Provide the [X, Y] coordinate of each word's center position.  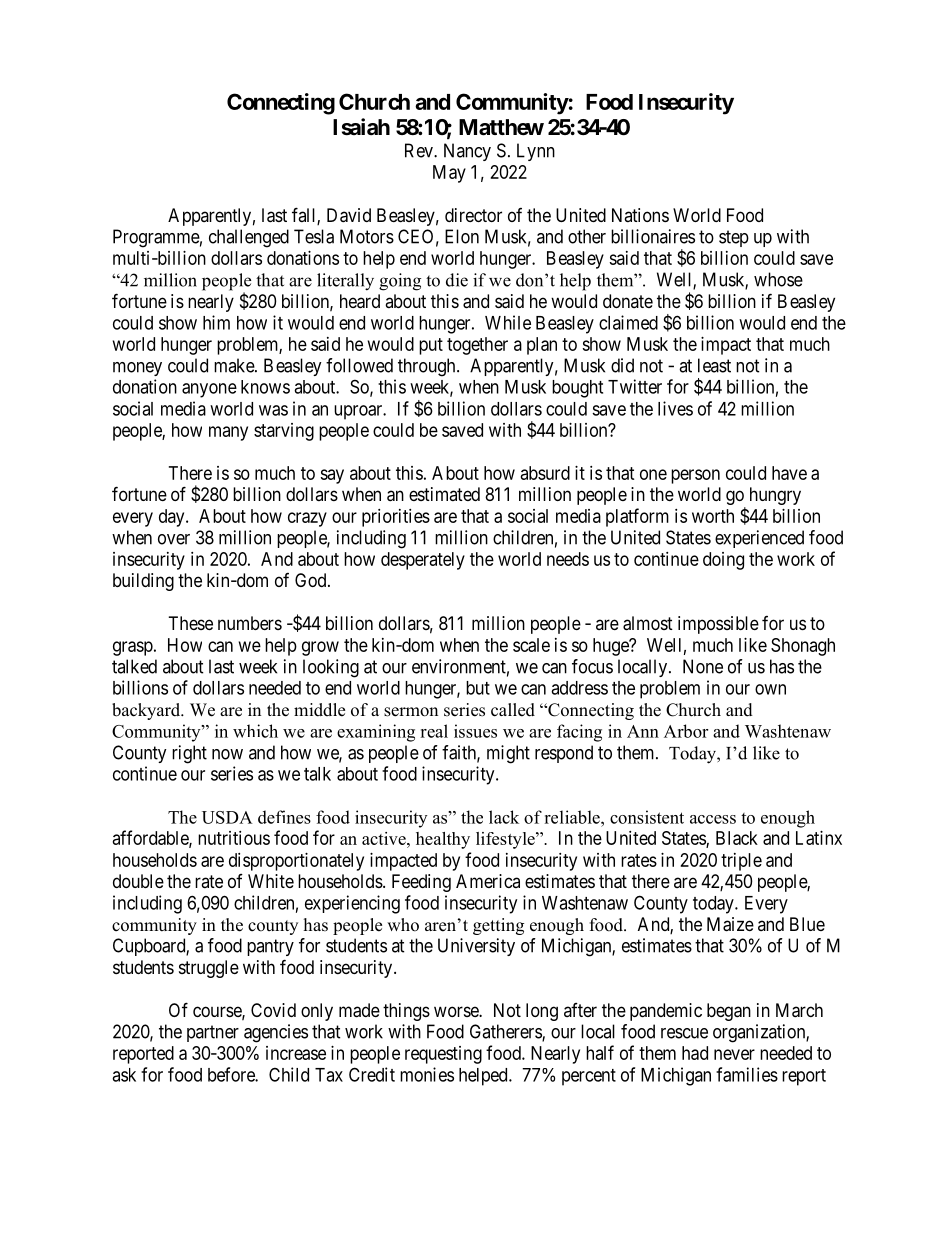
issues [475, 731]
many [228, 433]
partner [213, 1033]
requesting [443, 1055]
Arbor [686, 731]
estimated [444, 494]
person [695, 476]
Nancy [467, 152]
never [734, 1054]
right [189, 754]
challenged [249, 238]
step [734, 238]
